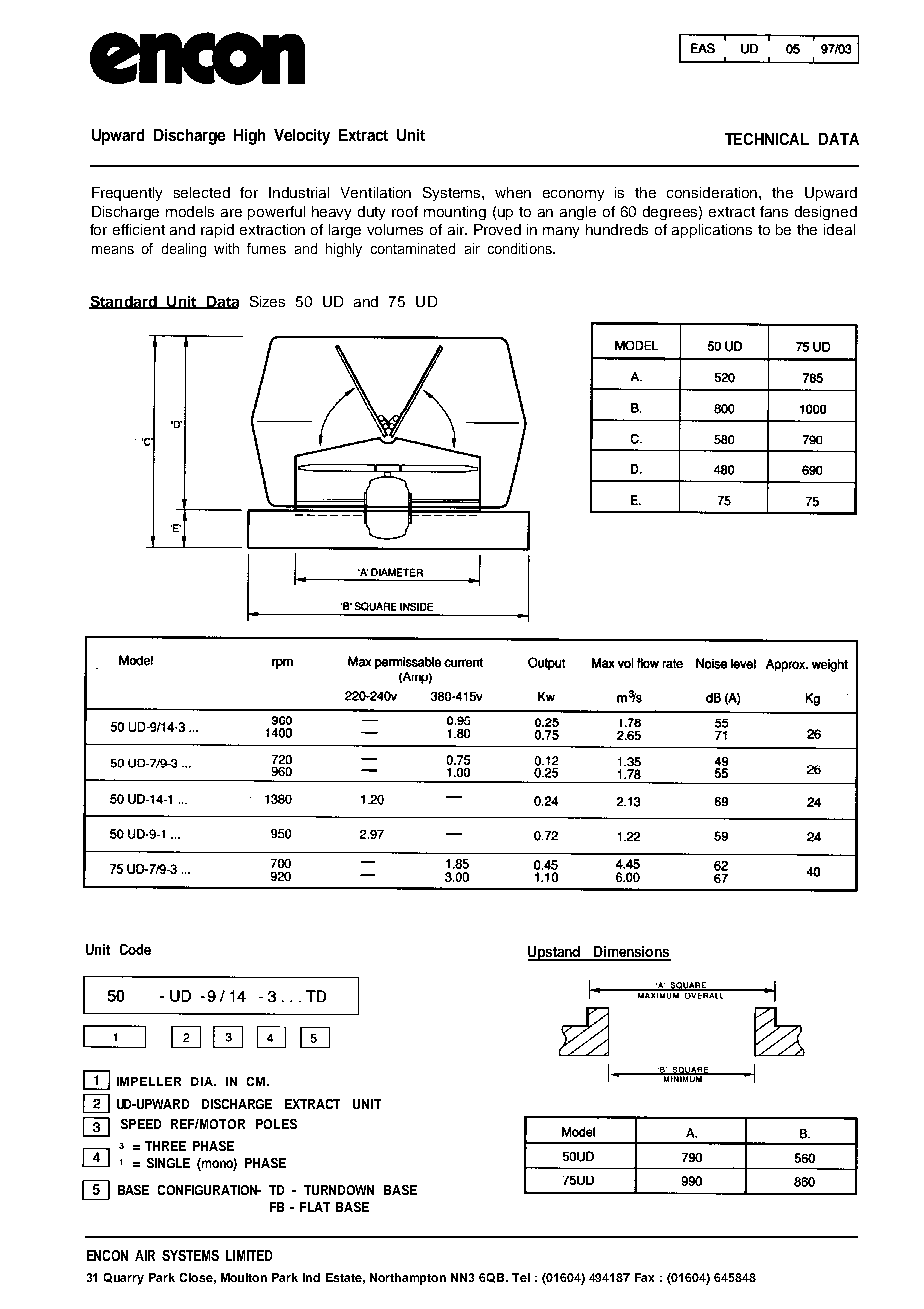 The height and width of the page is (1309, 924). Describe the element at coordinates (276, 1124) in the page. I see `POLES` at that location.
